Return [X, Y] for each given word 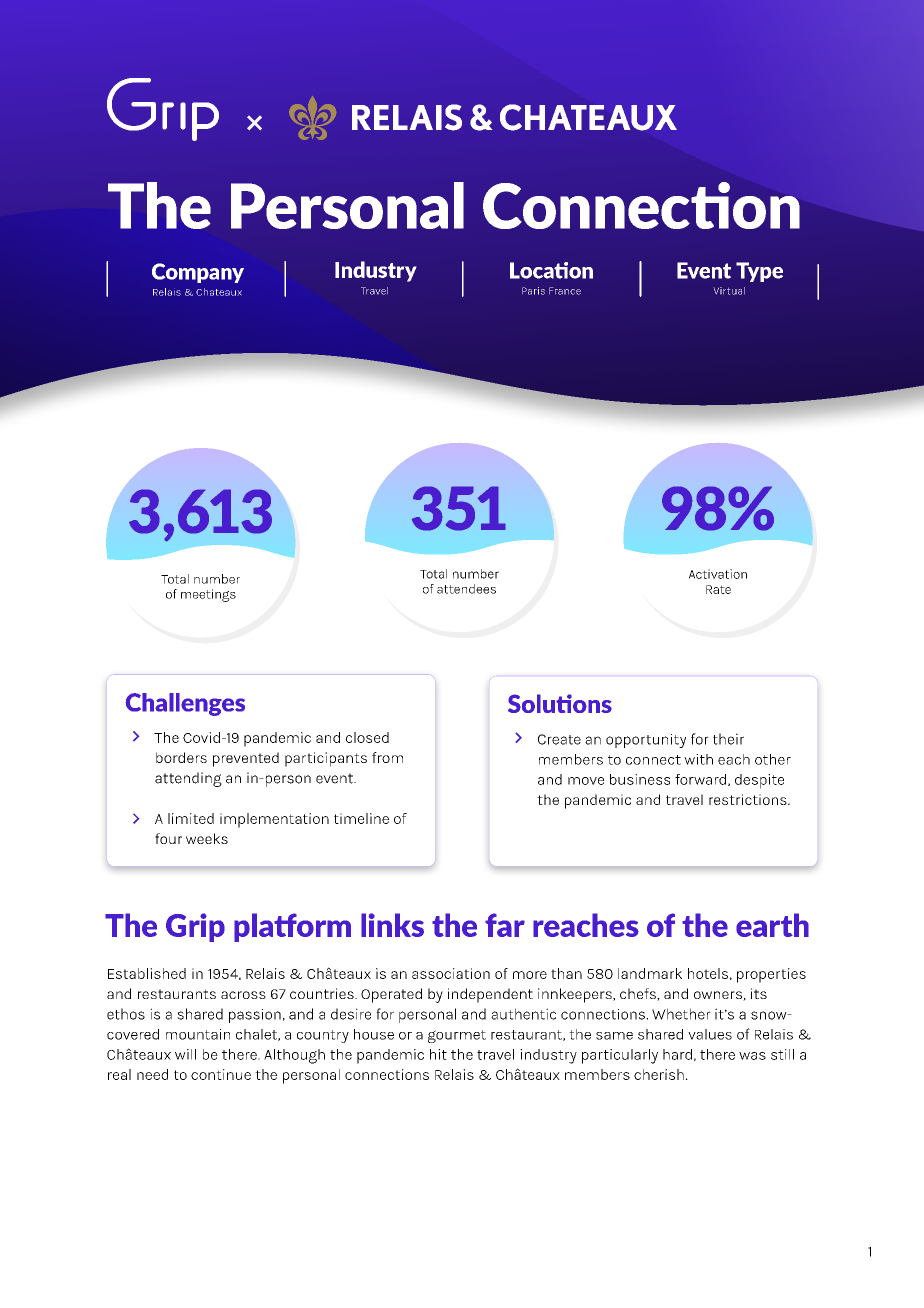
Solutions [560, 703]
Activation [718, 574]
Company [198, 273]
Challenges [185, 704]
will [185, 1054]
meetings [208, 595]
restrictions [749, 799]
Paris [533, 291]
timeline [361, 818]
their [728, 739]
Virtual [729, 291]
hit [438, 1054]
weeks [207, 838]
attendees [466, 589]
